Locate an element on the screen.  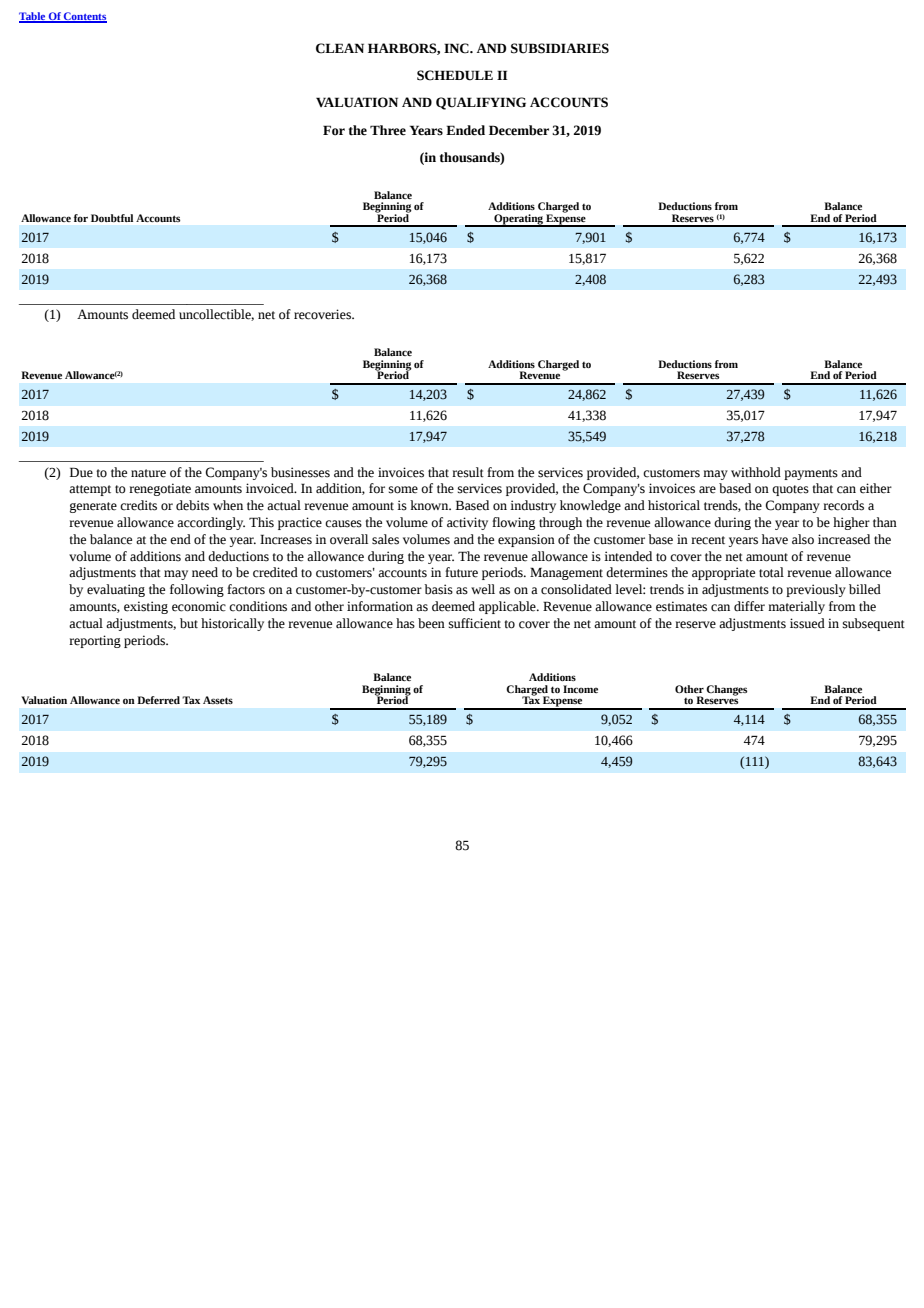
December is located at coordinates (519, 130).
